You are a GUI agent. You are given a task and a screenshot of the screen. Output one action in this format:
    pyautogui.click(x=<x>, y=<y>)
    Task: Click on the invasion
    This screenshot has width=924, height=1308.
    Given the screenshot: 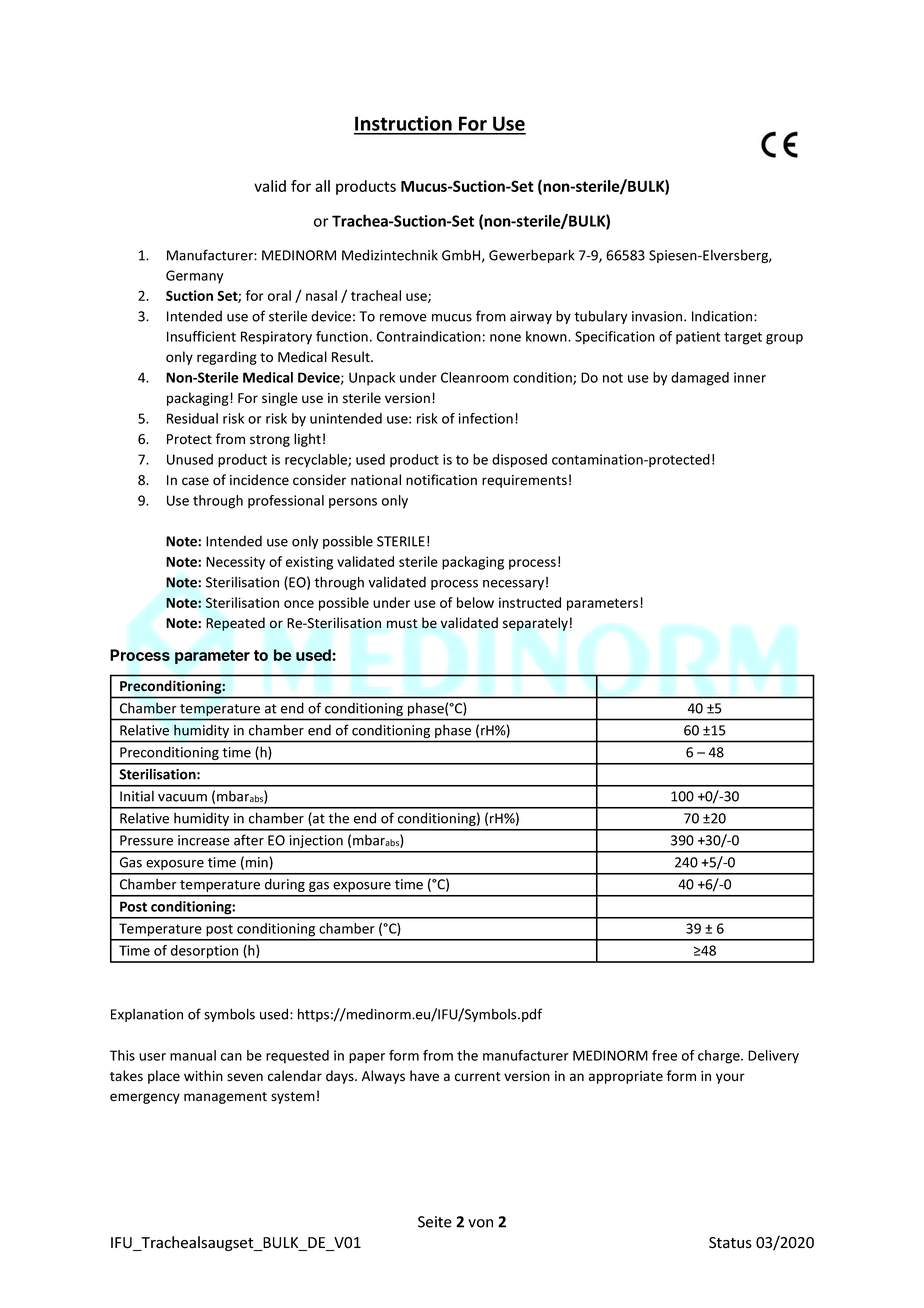 What is the action you would take?
    pyautogui.click(x=658, y=316)
